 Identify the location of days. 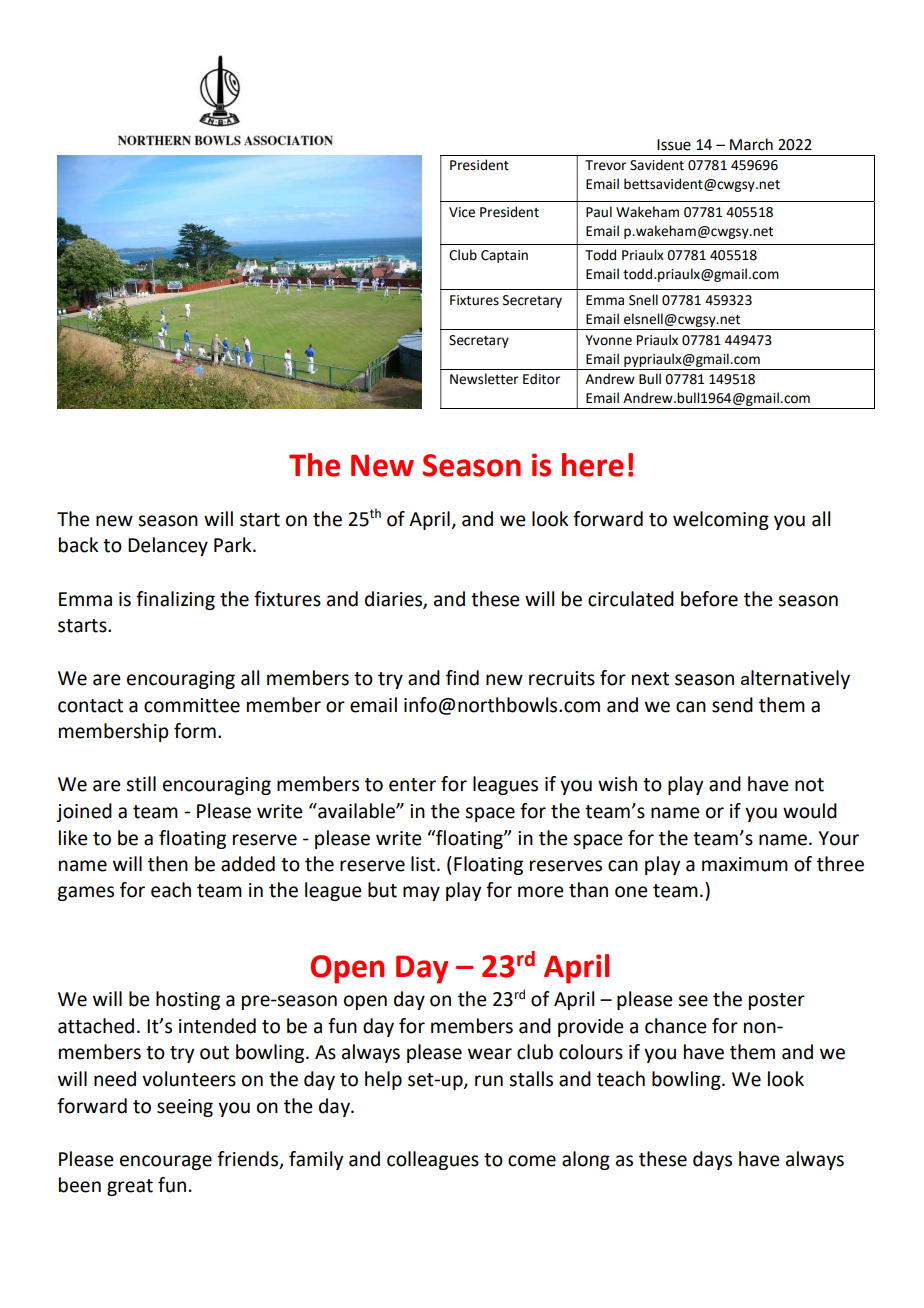
(712, 1160).
